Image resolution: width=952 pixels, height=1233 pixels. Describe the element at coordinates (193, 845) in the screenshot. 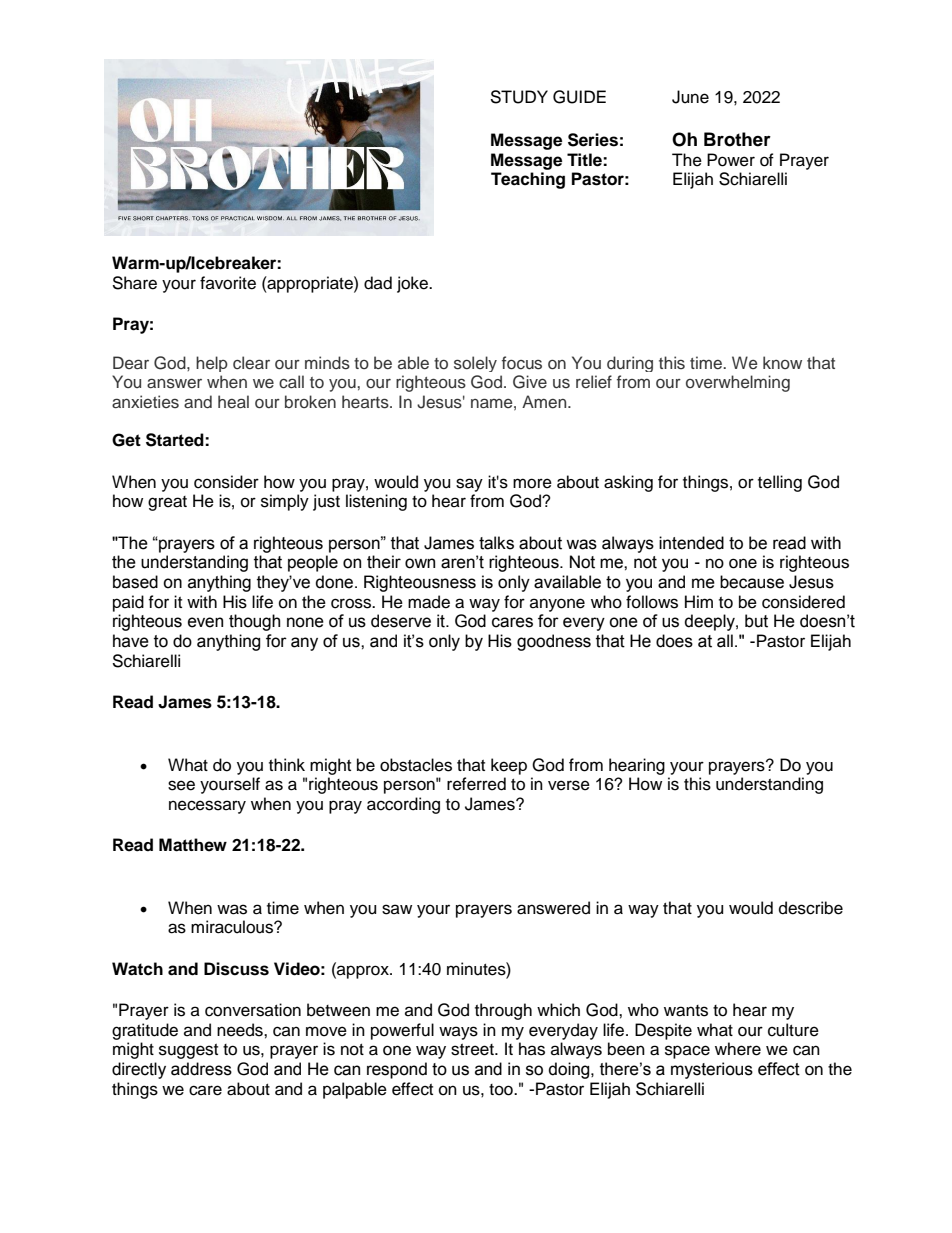

I see `Matthew` at that location.
